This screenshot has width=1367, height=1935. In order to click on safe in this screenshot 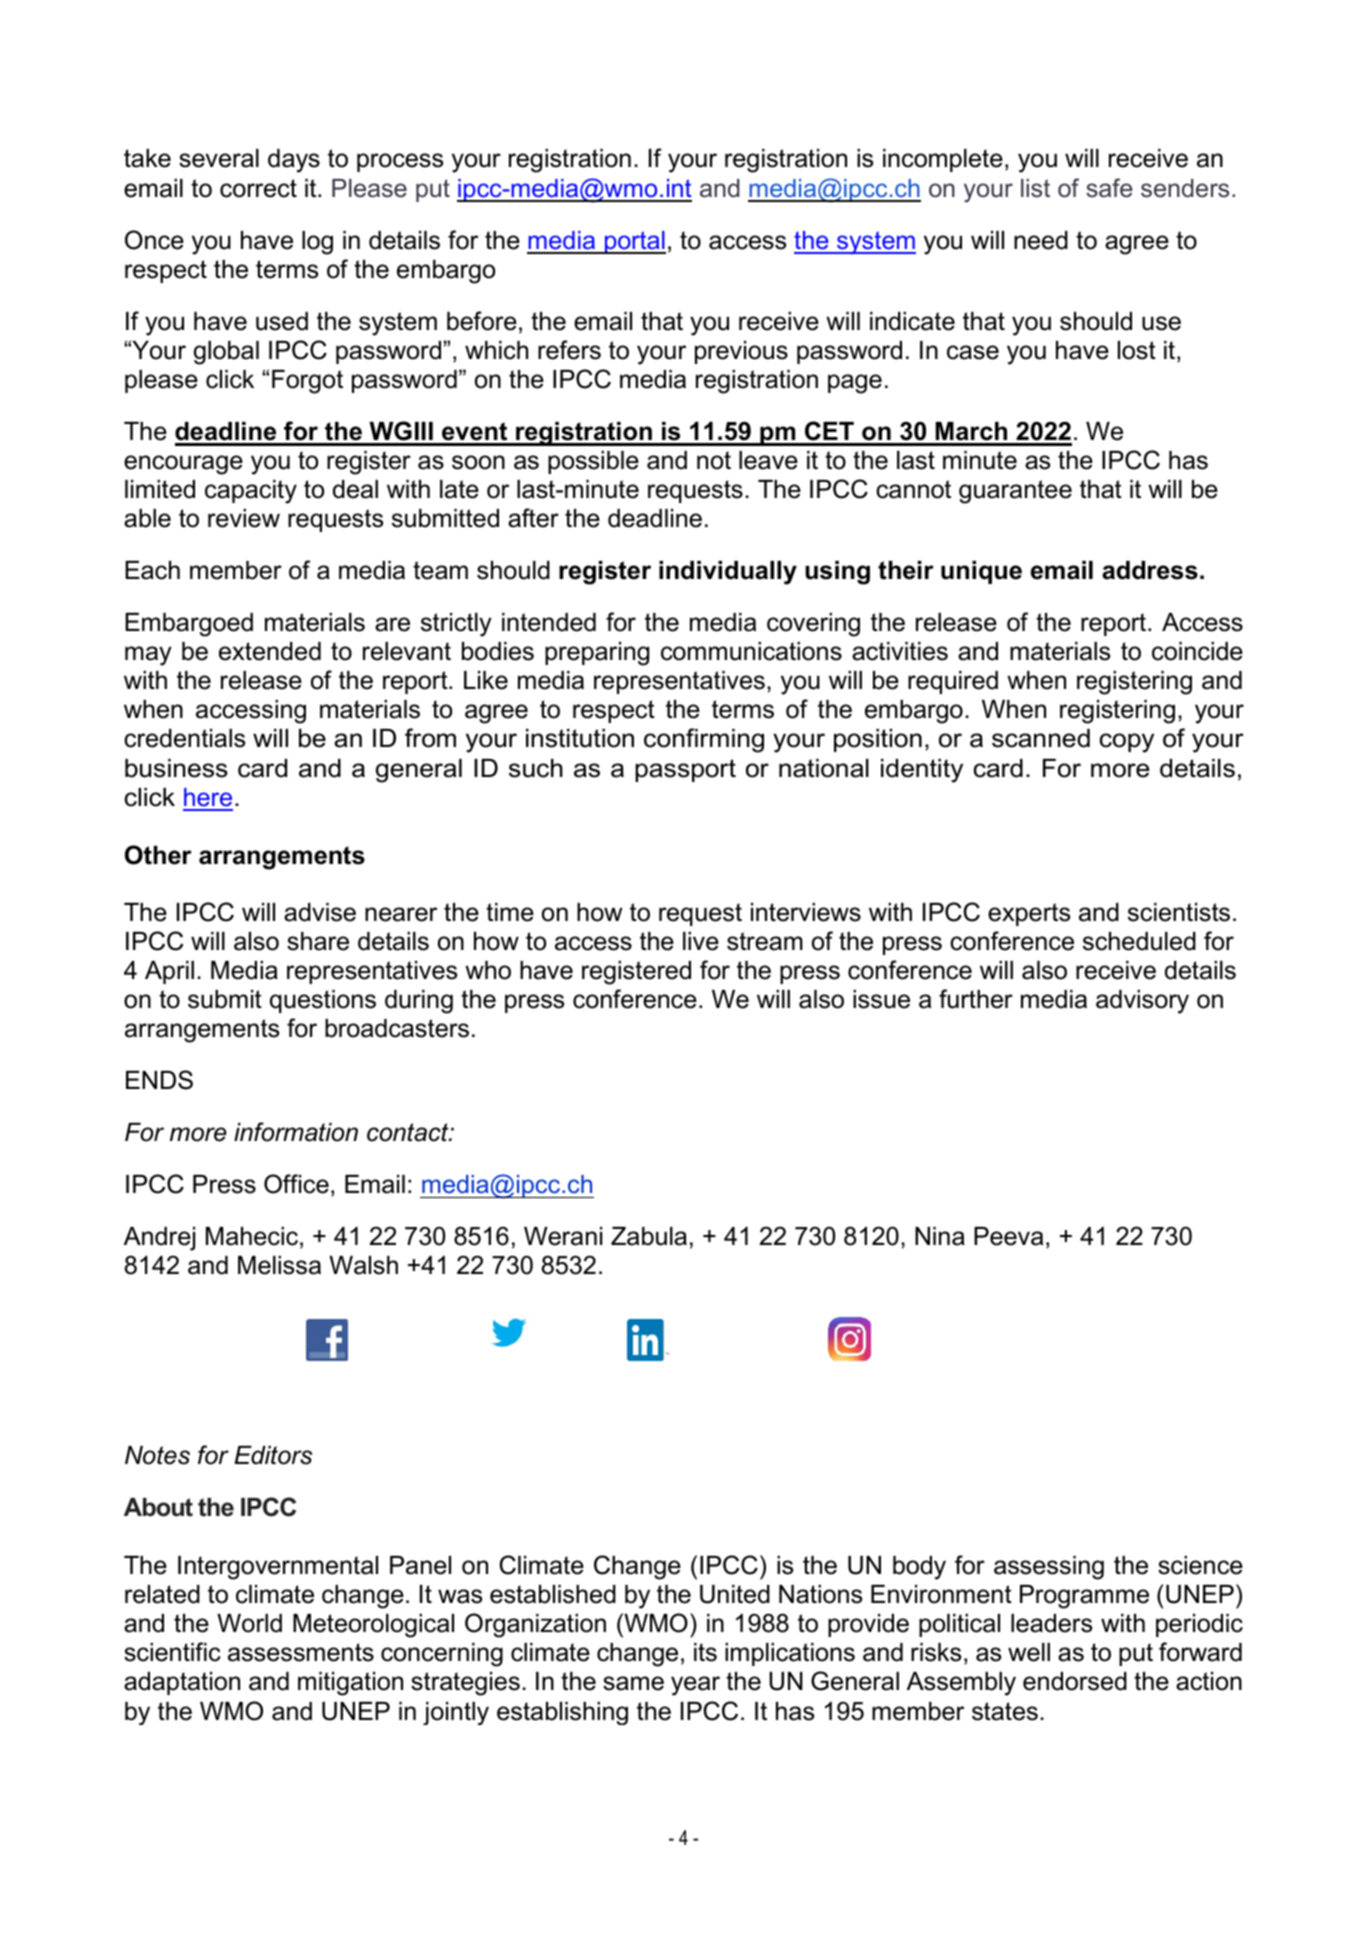, I will do `click(1109, 188)`.
